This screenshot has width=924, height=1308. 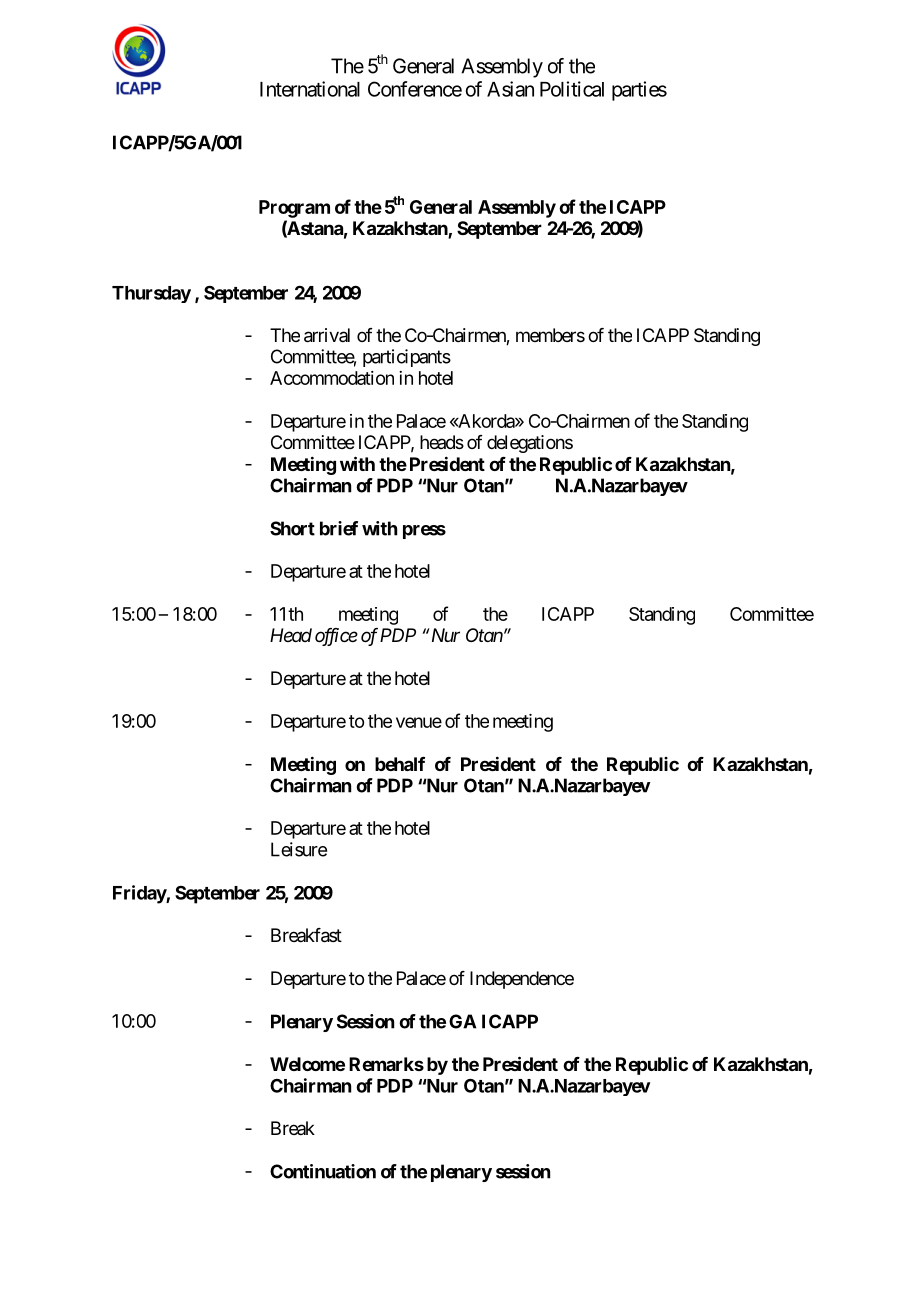 What do you see at coordinates (292, 528) in the screenshot?
I see `Short` at bounding box center [292, 528].
